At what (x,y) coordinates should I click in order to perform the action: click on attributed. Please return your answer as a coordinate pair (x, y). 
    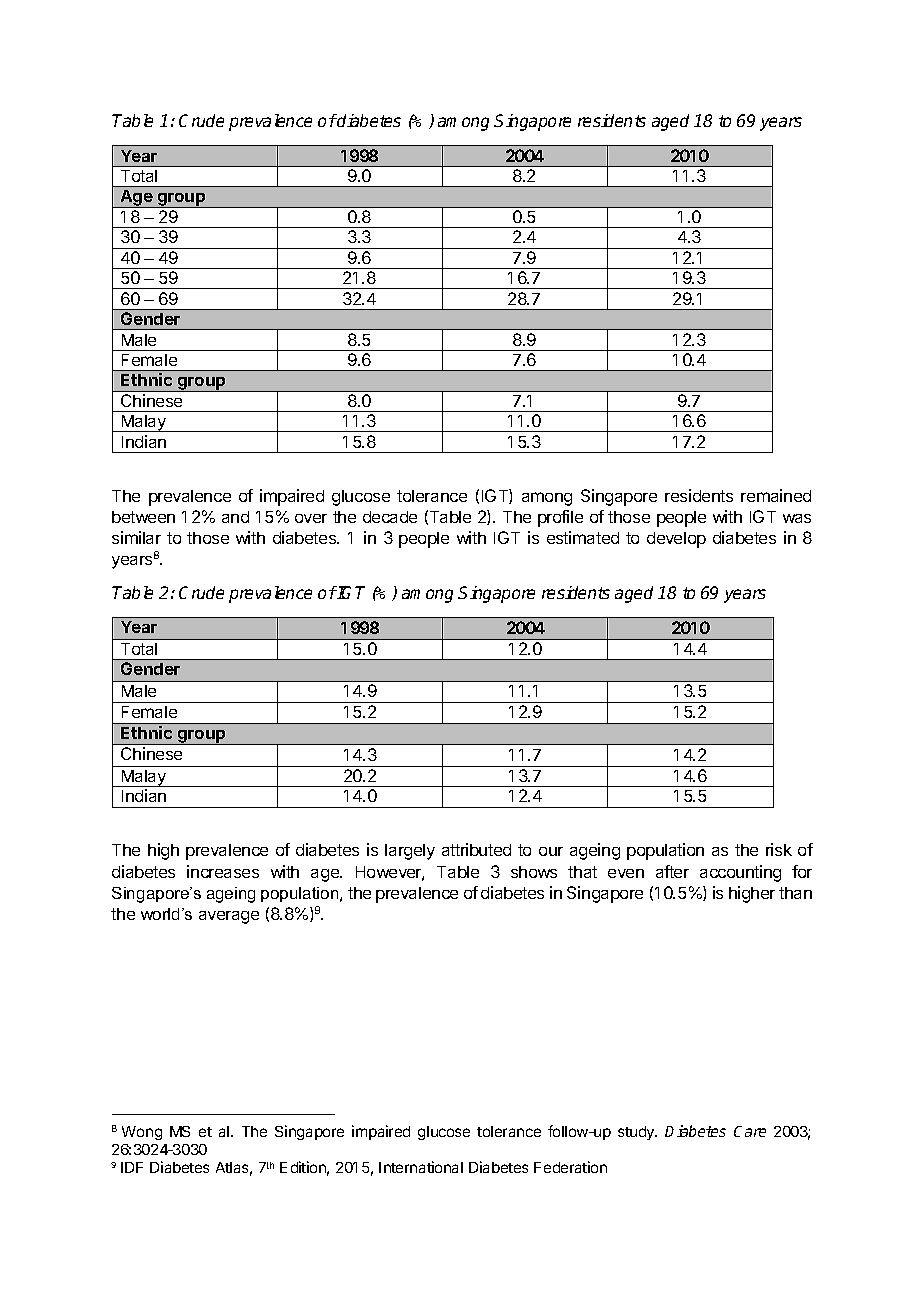
    Looking at the image, I should click on (476, 849).
